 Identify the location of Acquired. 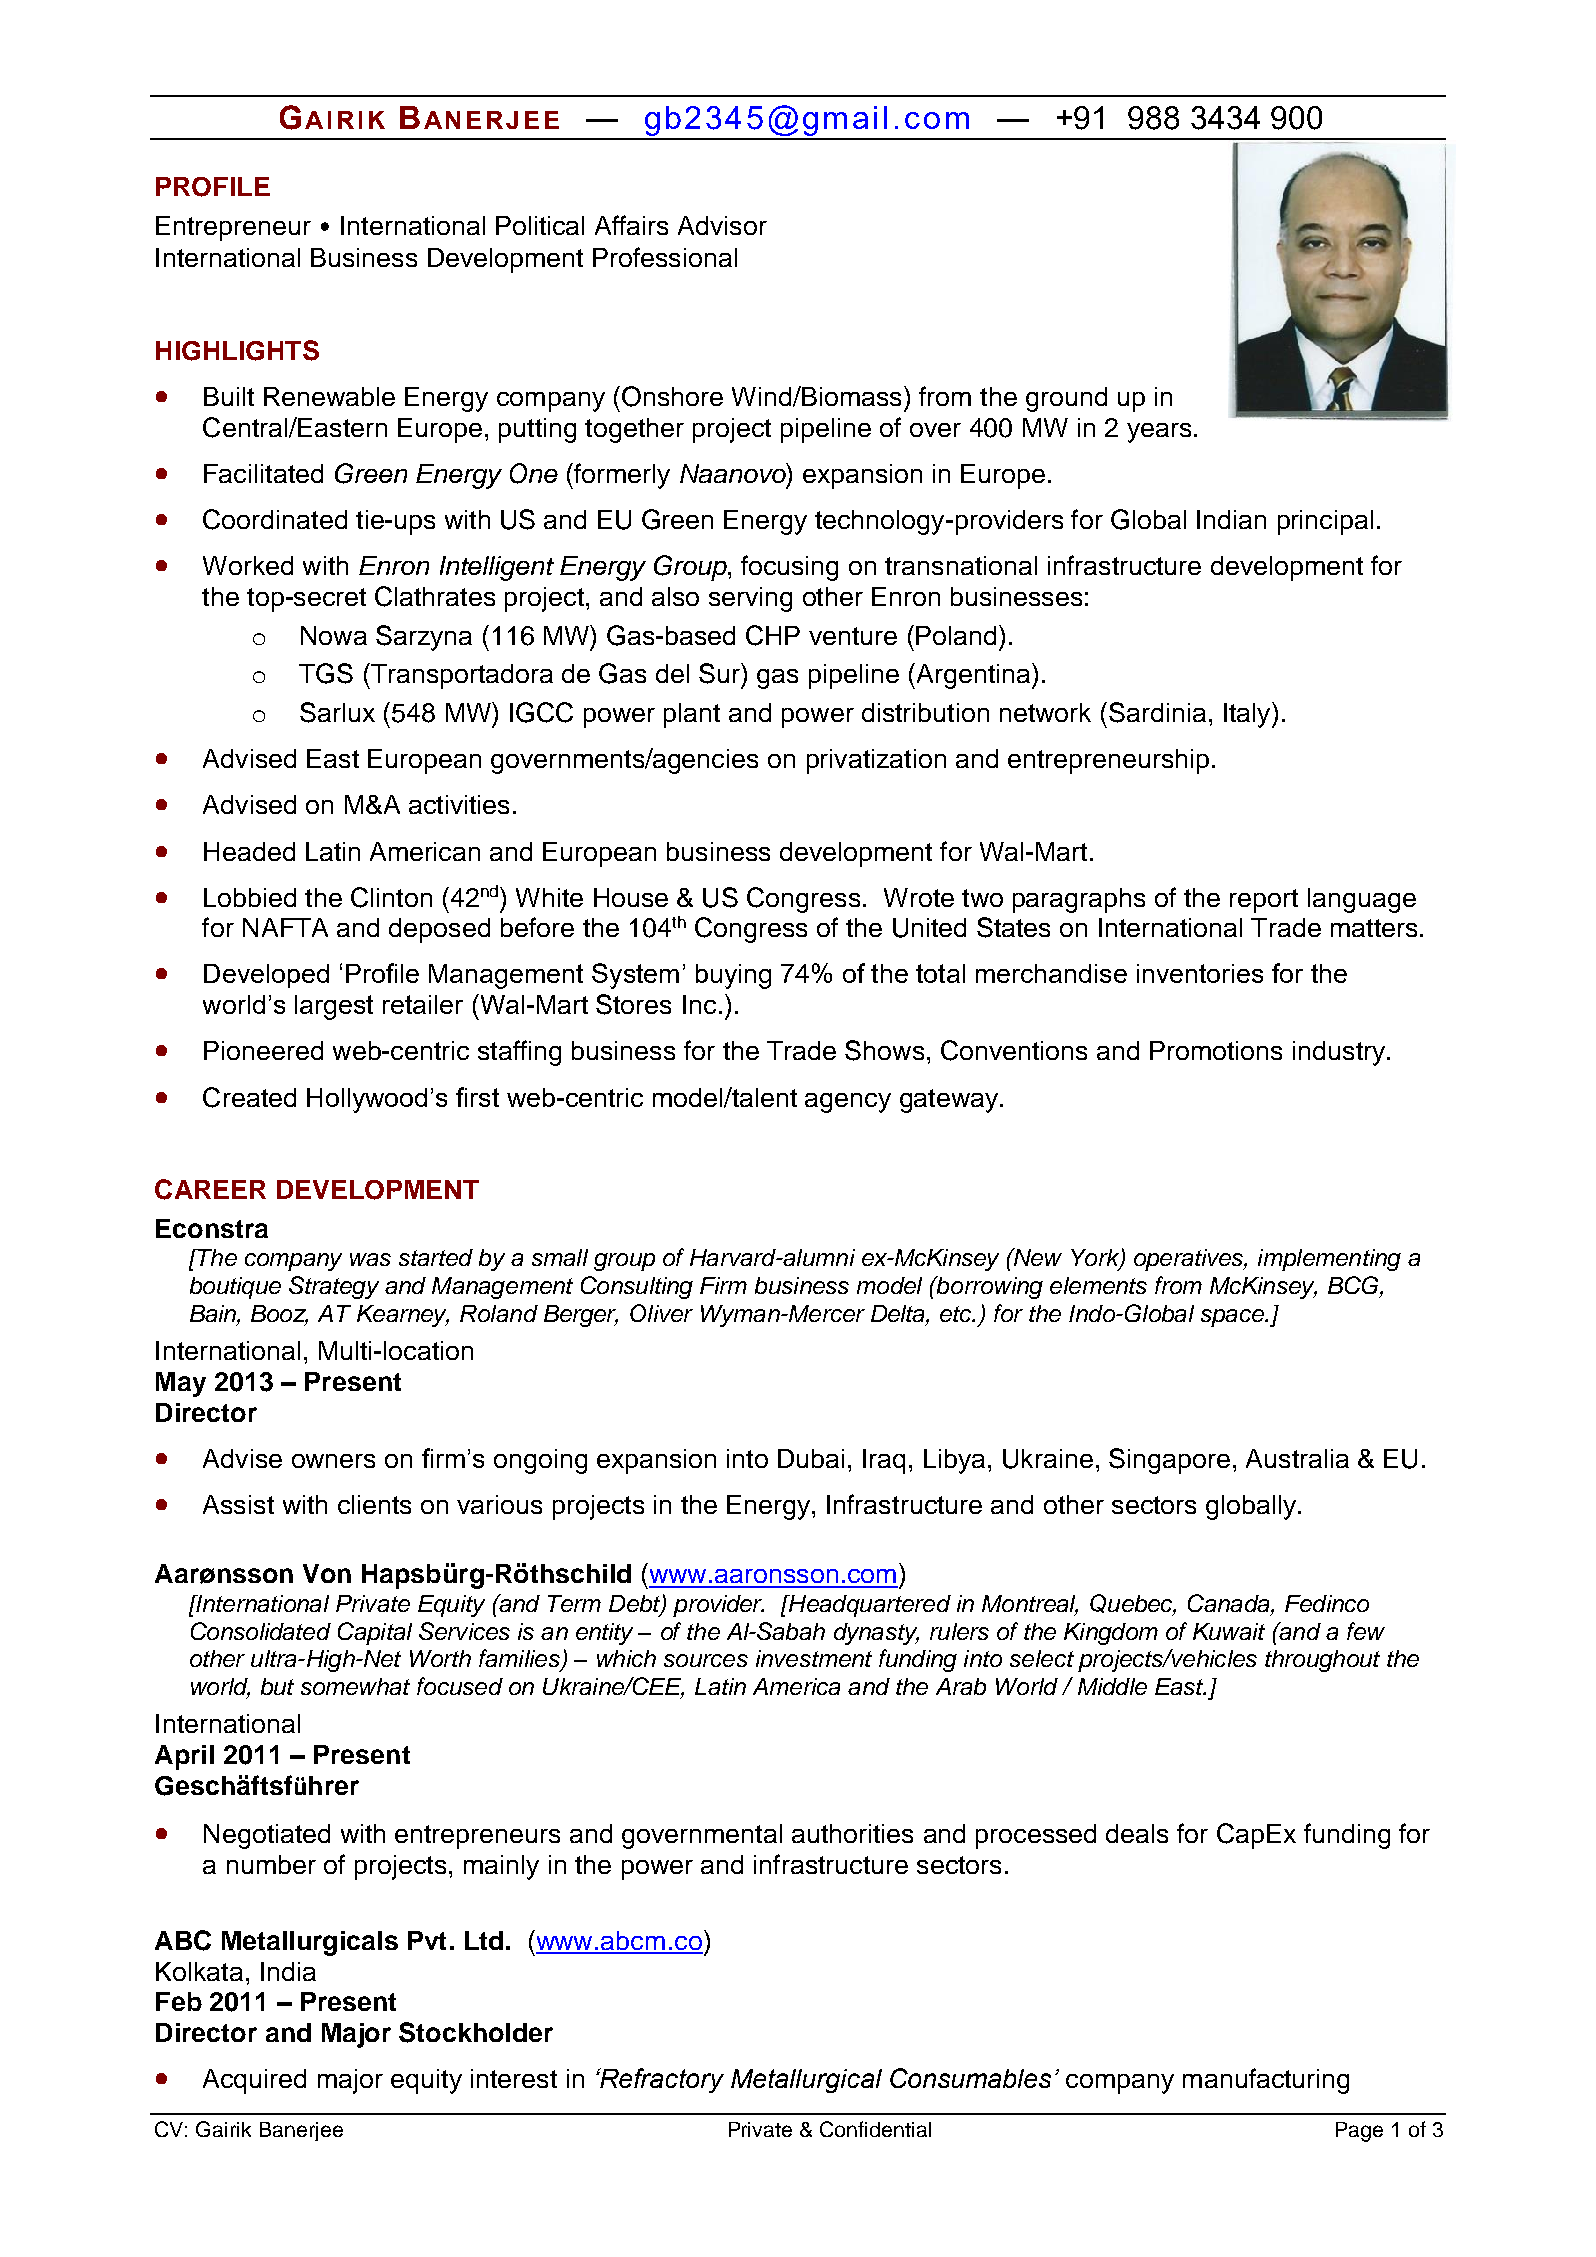
(254, 2081).
